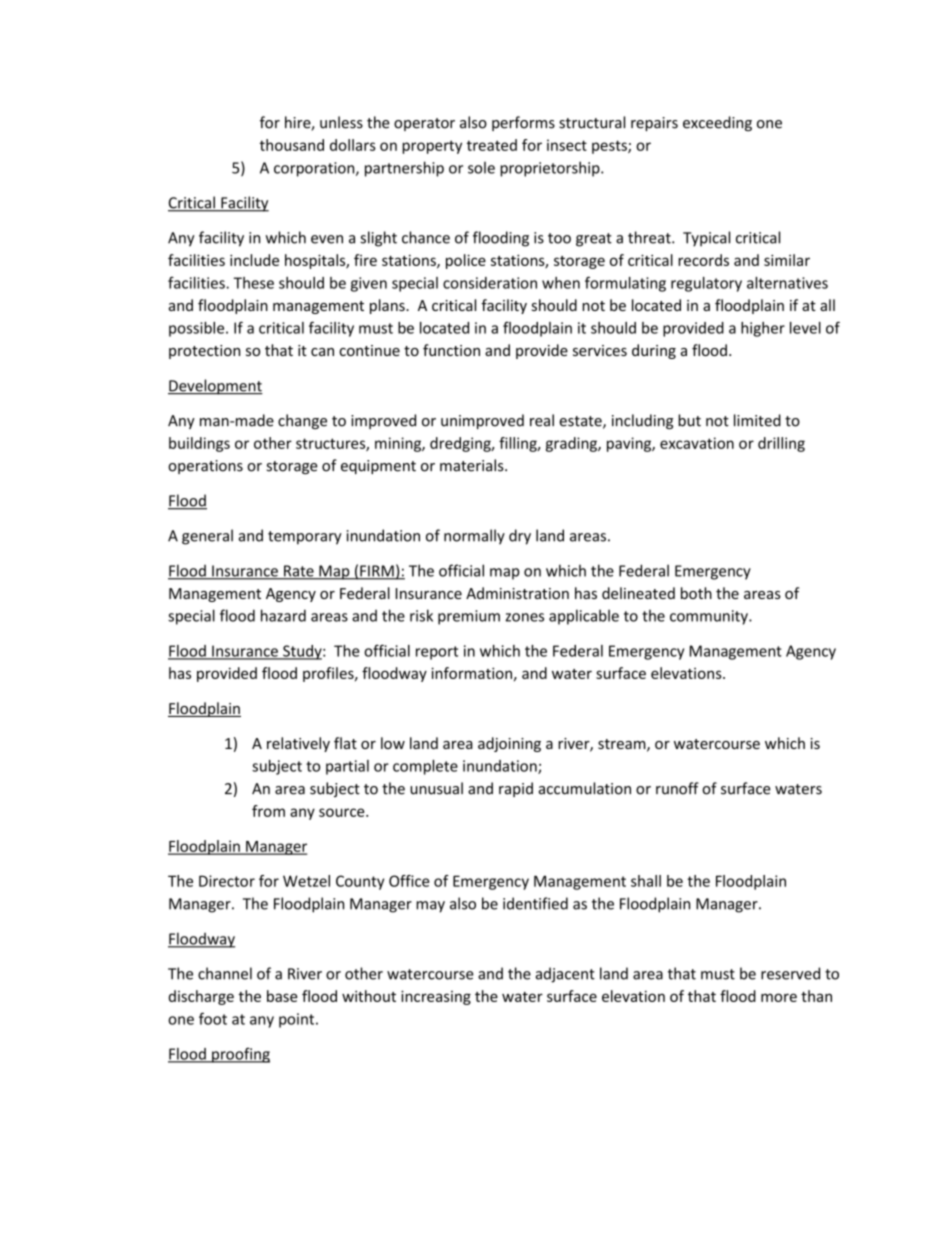  What do you see at coordinates (517, 593) in the screenshot?
I see `Administration` at bounding box center [517, 593].
